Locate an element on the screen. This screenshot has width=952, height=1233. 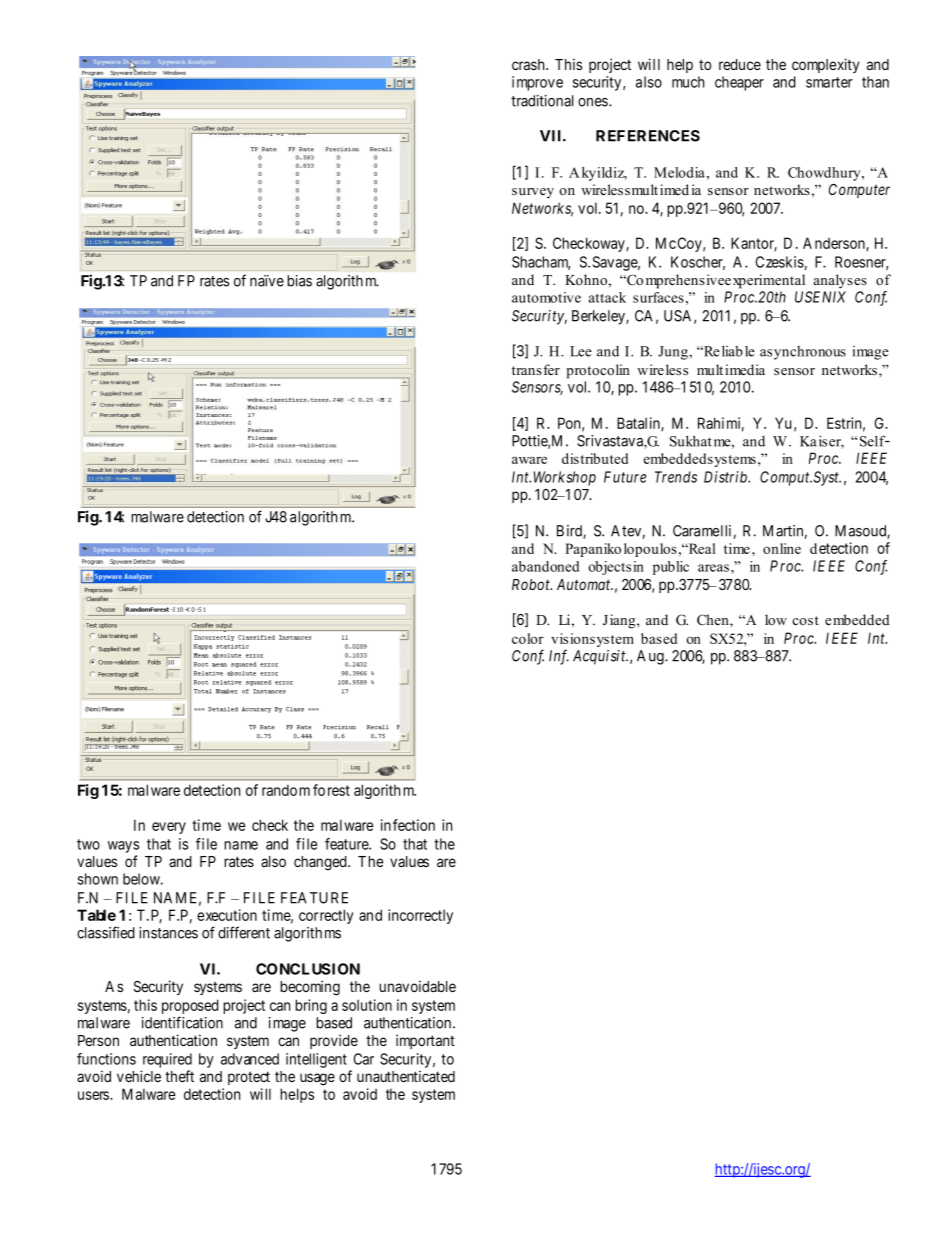
Lee is located at coordinates (581, 351).
